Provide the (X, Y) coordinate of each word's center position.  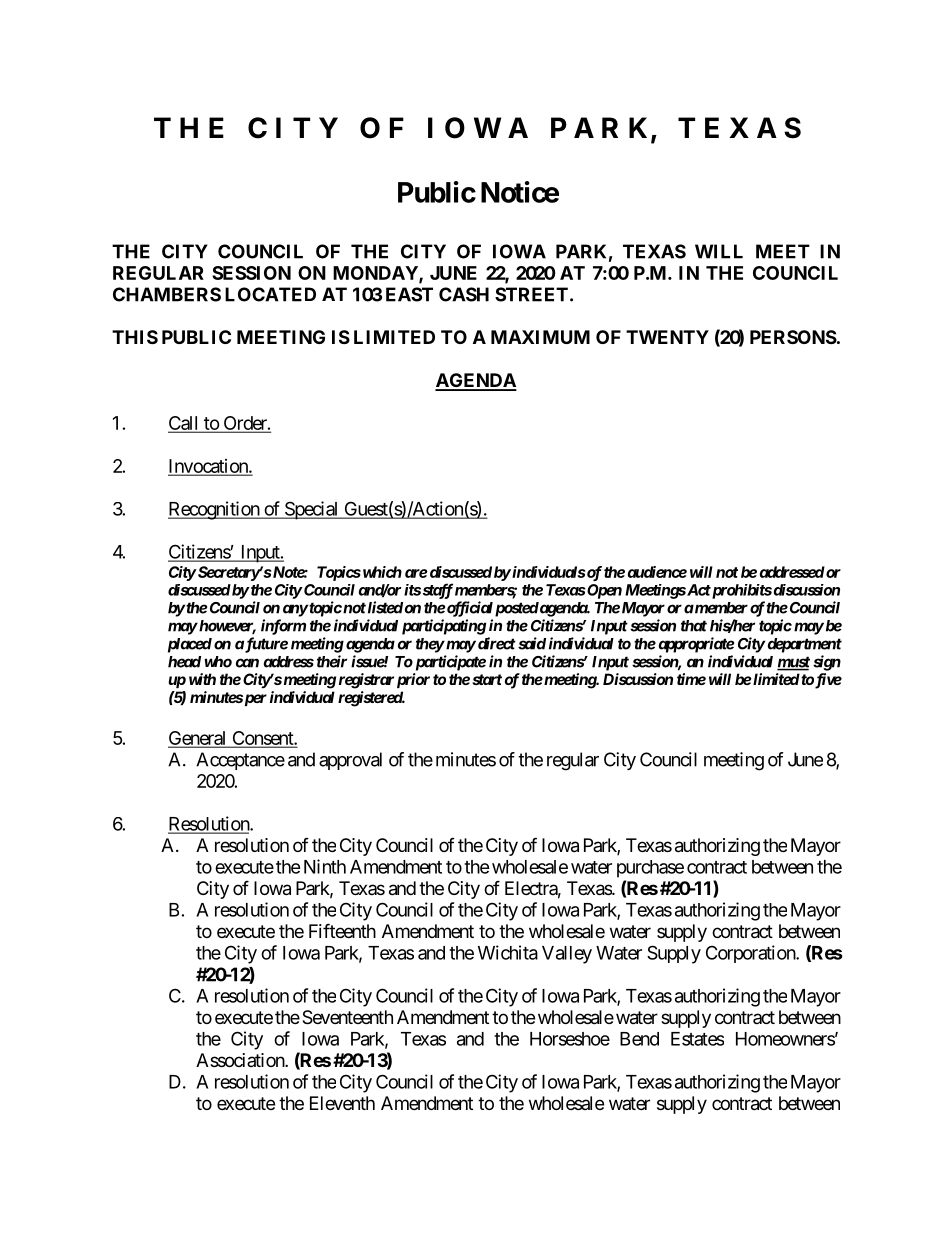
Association (241, 1060)
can (247, 663)
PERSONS (793, 337)
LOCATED (270, 294)
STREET (531, 294)
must (793, 663)
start (487, 679)
